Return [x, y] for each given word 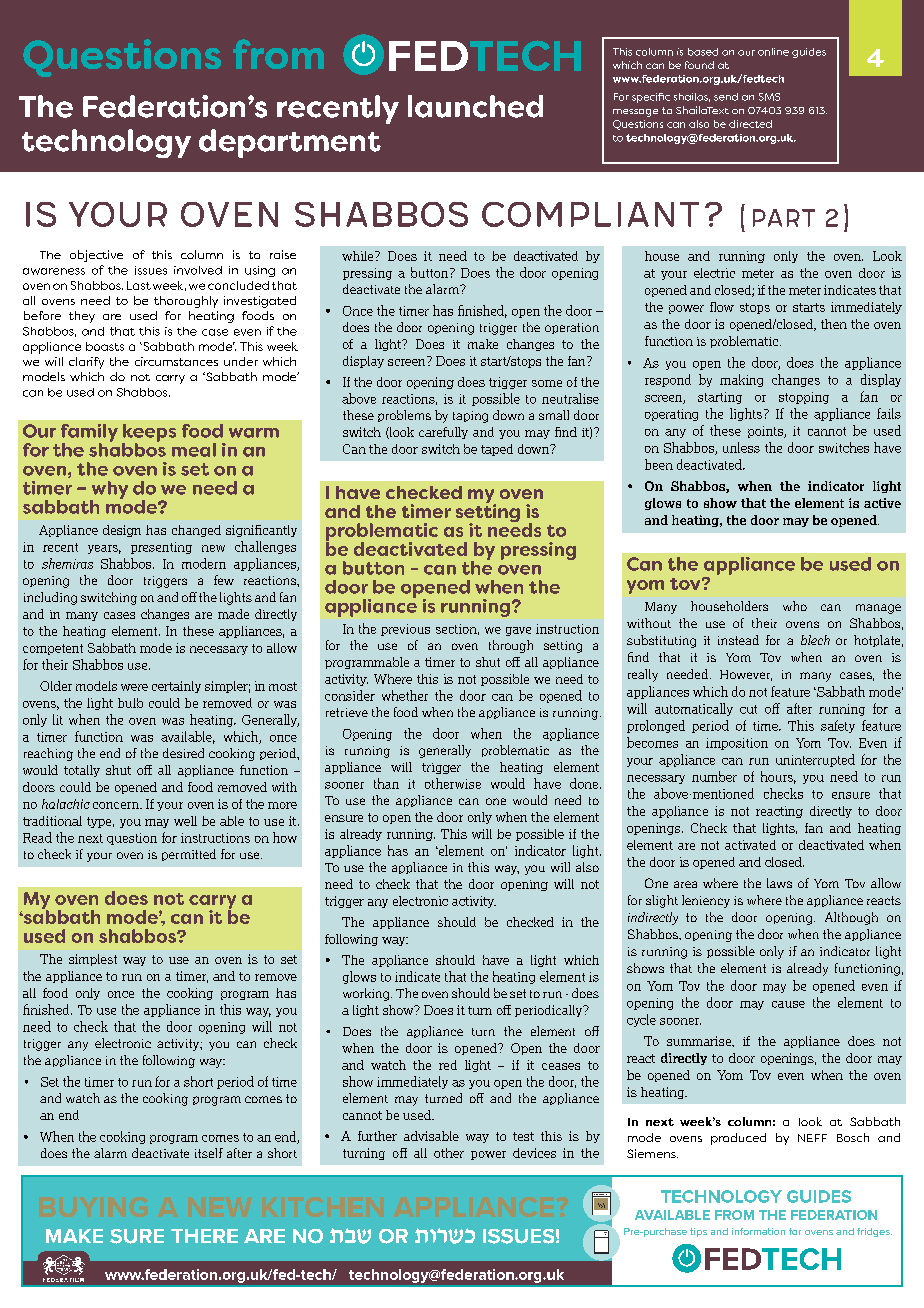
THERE [204, 1236]
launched [475, 106]
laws [779, 883]
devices [534, 1153]
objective [96, 256]
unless [741, 447]
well [185, 821]
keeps [149, 434]
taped [497, 450]
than [386, 783]
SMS [769, 97]
